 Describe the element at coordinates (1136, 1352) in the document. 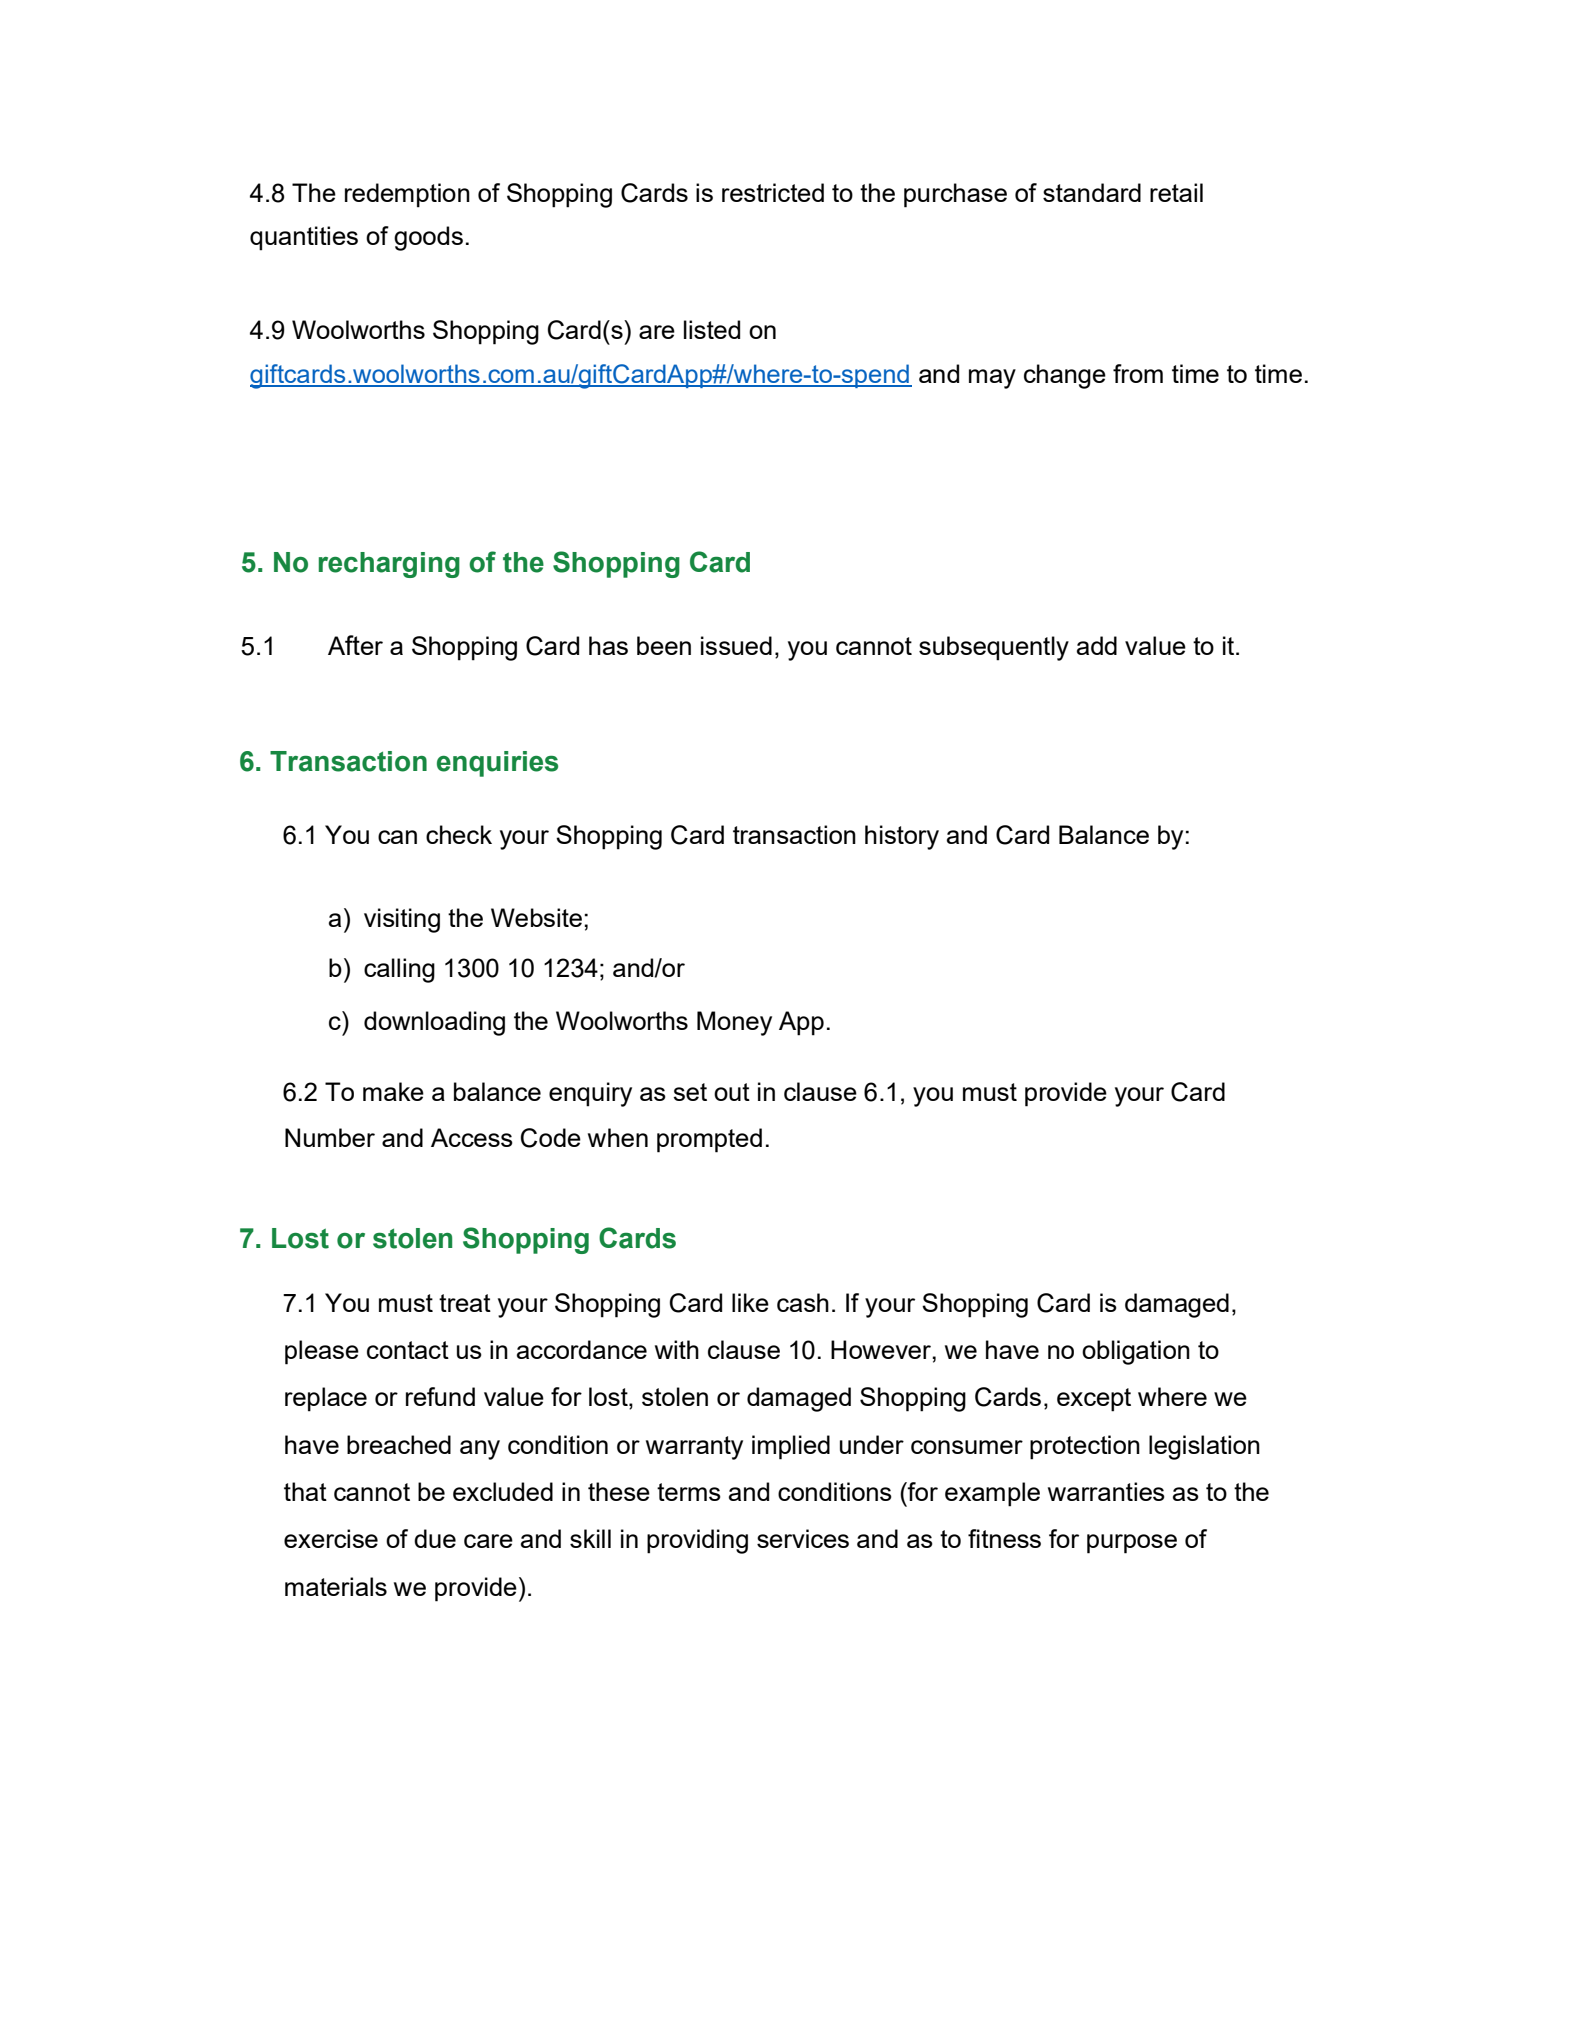

I see `obligation` at that location.
